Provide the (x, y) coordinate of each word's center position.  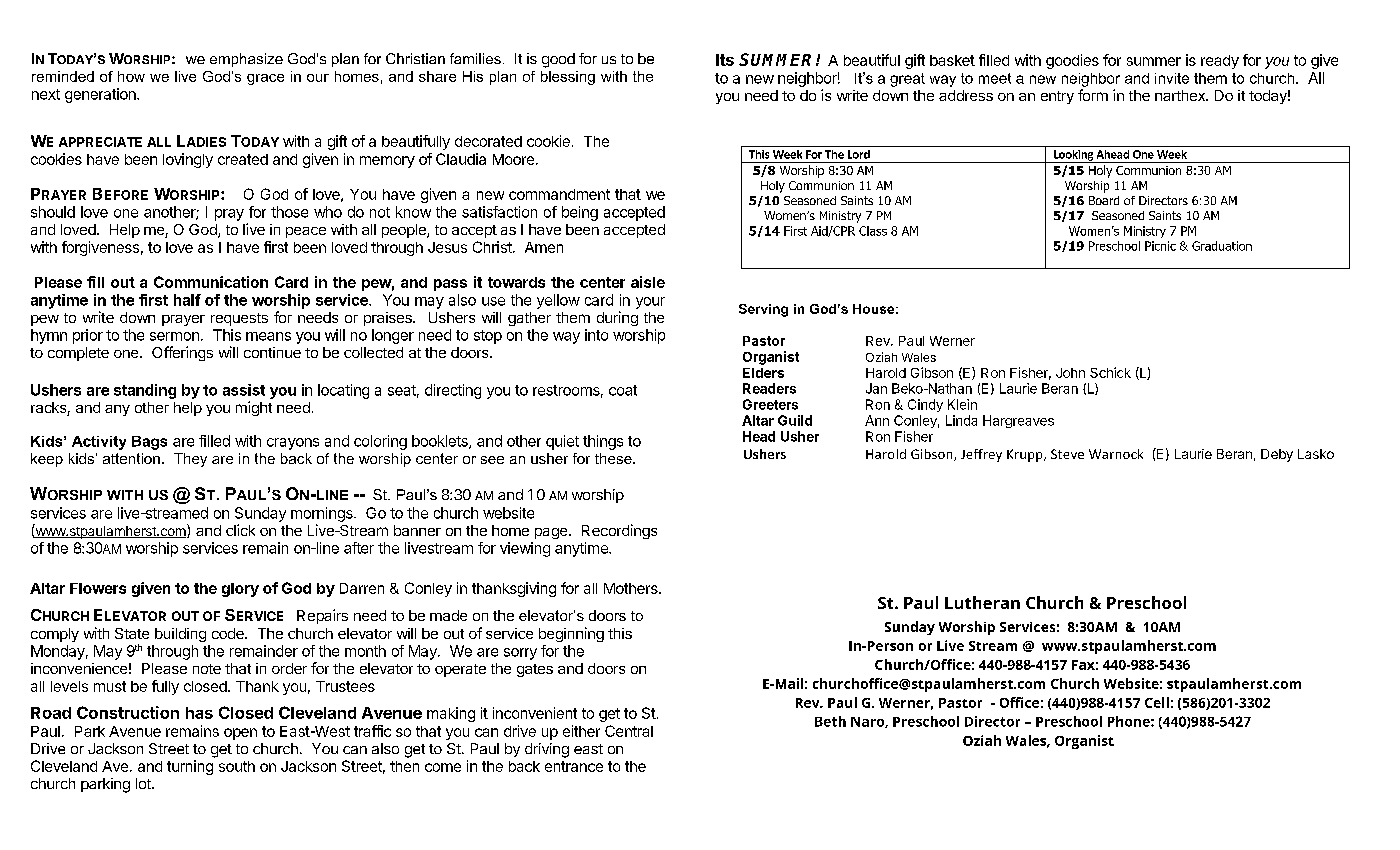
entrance (574, 766)
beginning (571, 634)
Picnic (1160, 246)
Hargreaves (1018, 421)
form (1093, 95)
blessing (568, 78)
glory (240, 590)
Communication (211, 282)
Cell (1157, 702)
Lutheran (982, 602)
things (603, 442)
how (131, 76)
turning (190, 767)
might (254, 408)
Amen (544, 247)
